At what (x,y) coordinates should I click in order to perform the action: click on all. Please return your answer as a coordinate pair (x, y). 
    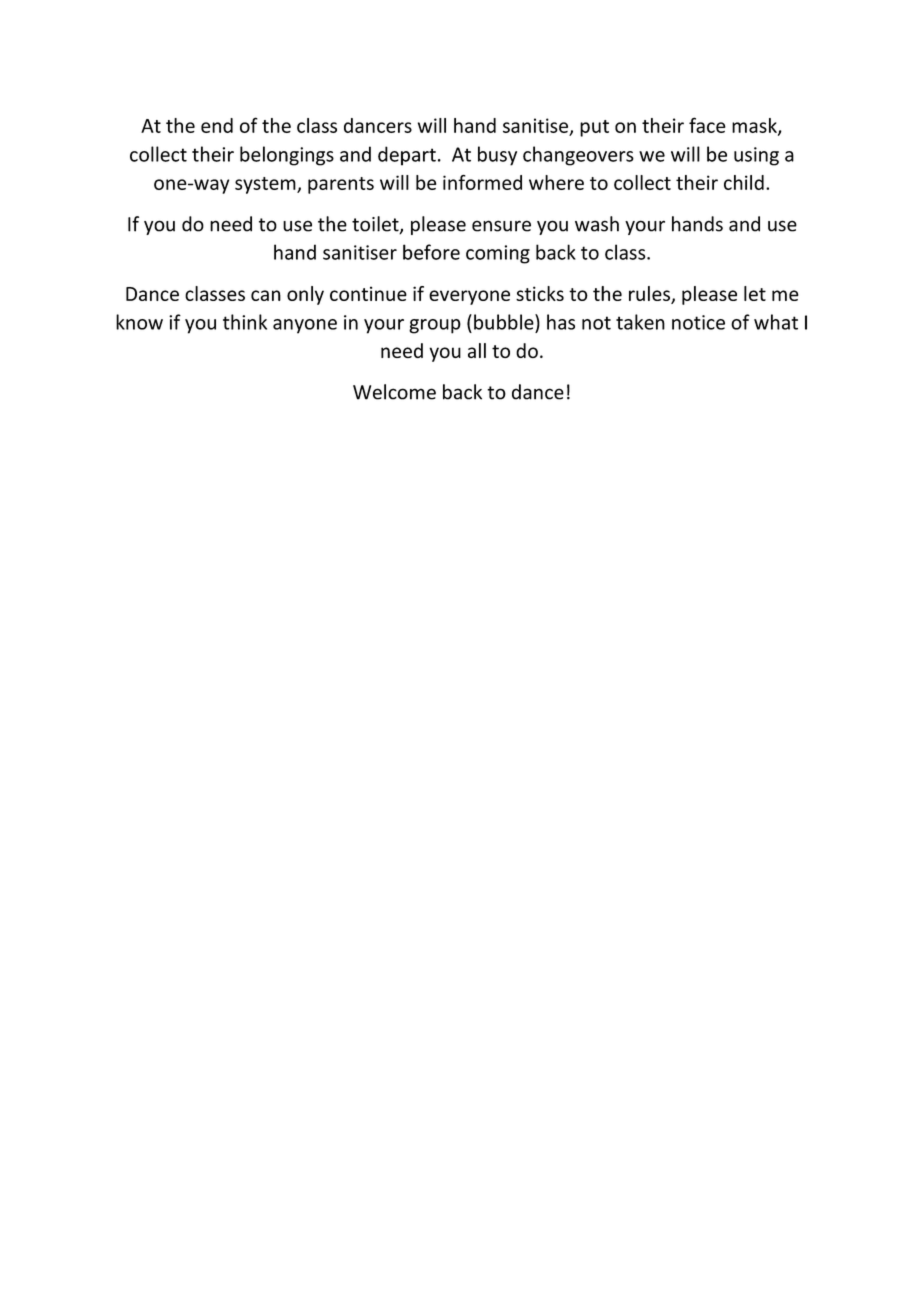
    Looking at the image, I should click on (477, 350).
